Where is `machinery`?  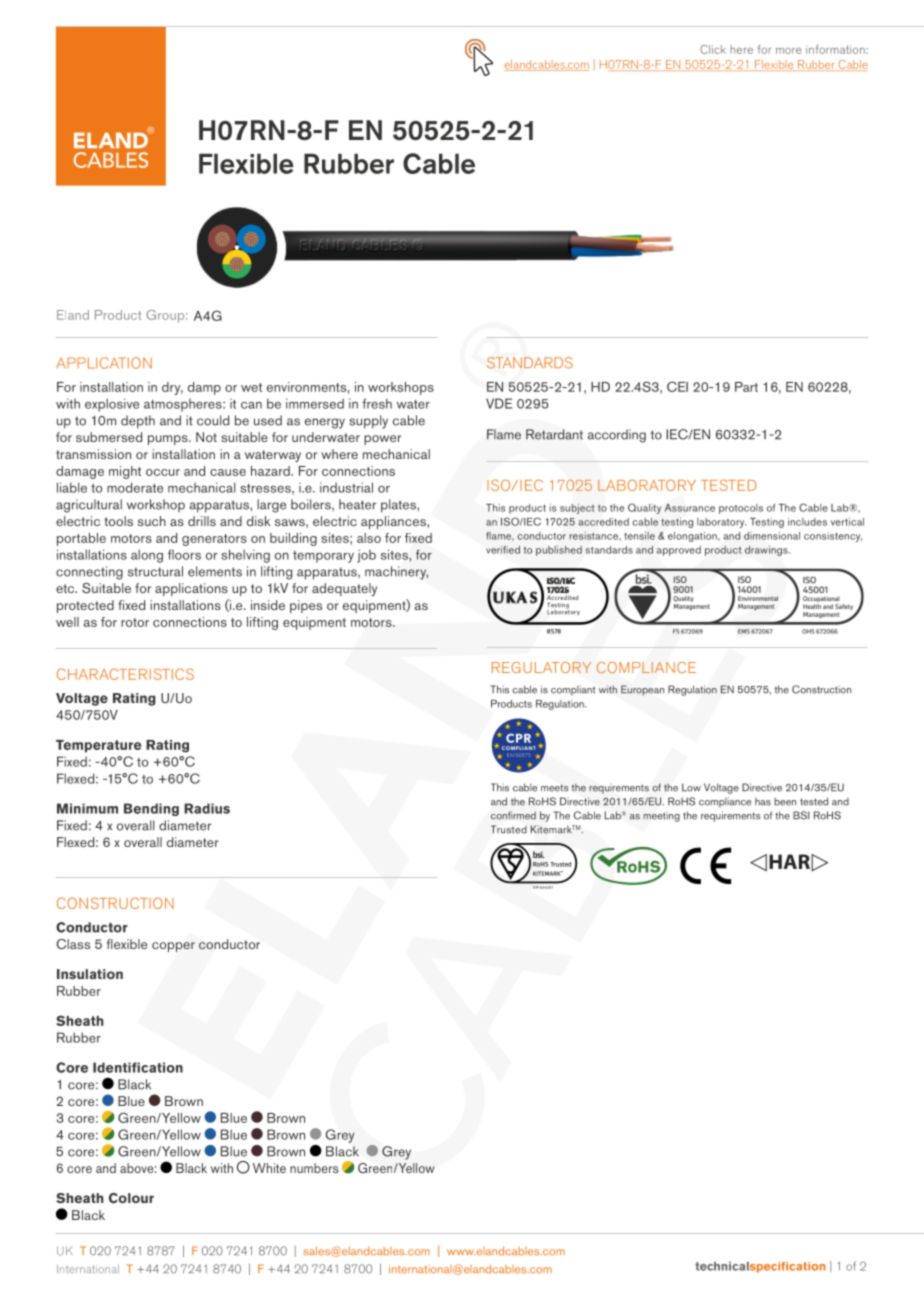
machinery is located at coordinates (396, 573).
